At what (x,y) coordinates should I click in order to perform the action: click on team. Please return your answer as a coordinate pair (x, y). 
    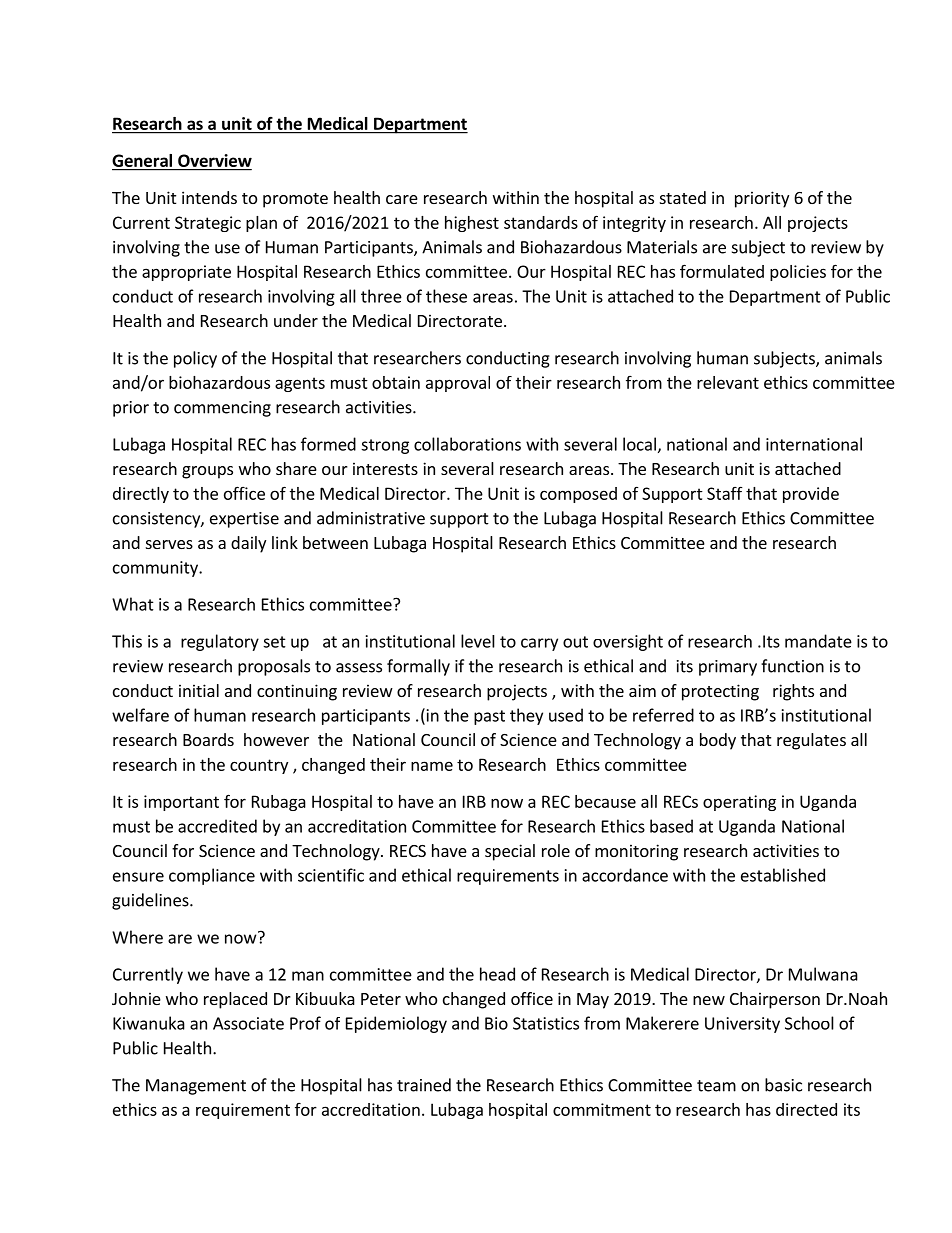
    Looking at the image, I should click on (716, 1086).
